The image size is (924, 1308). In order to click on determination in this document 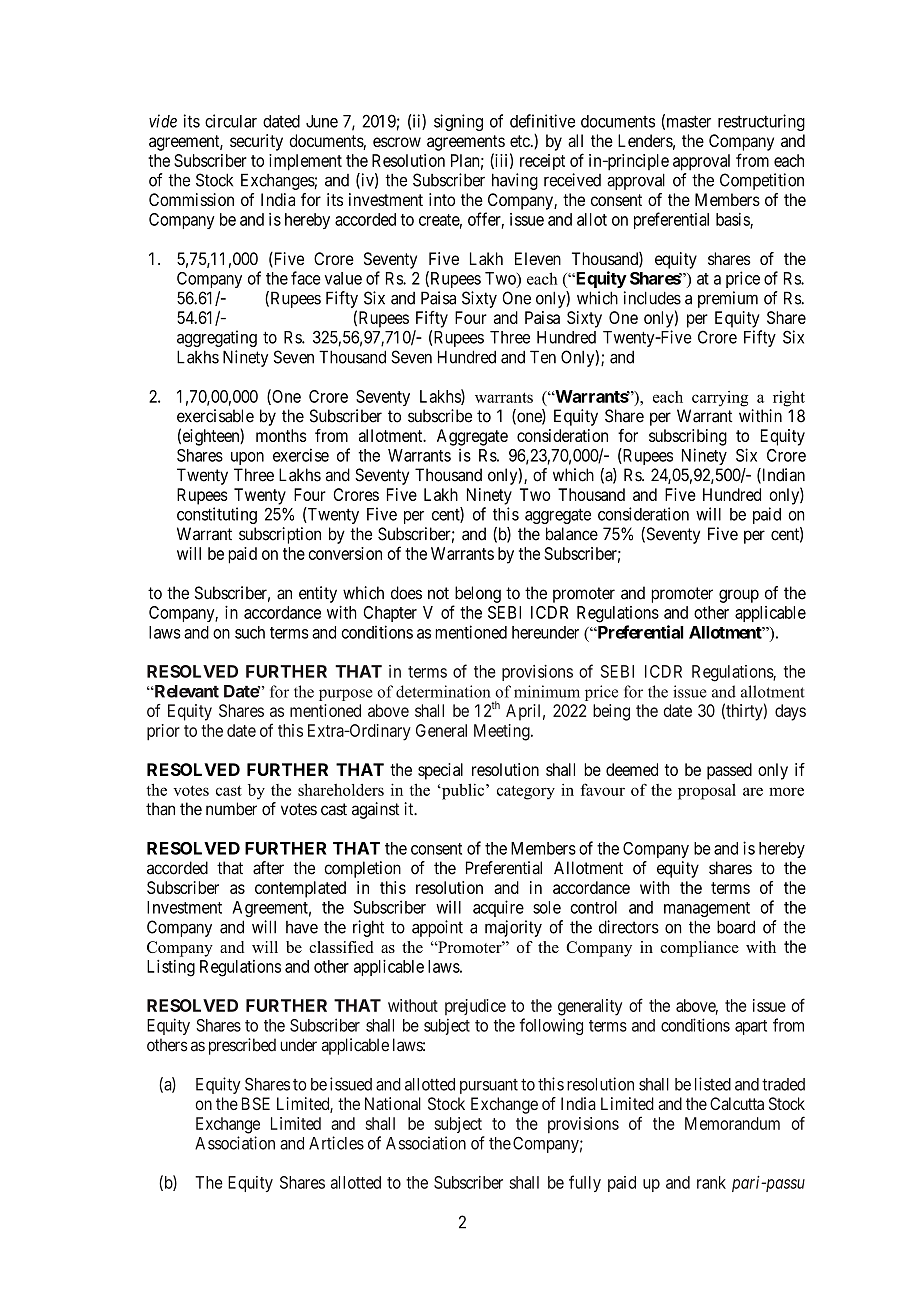, I will do `click(443, 691)`.
